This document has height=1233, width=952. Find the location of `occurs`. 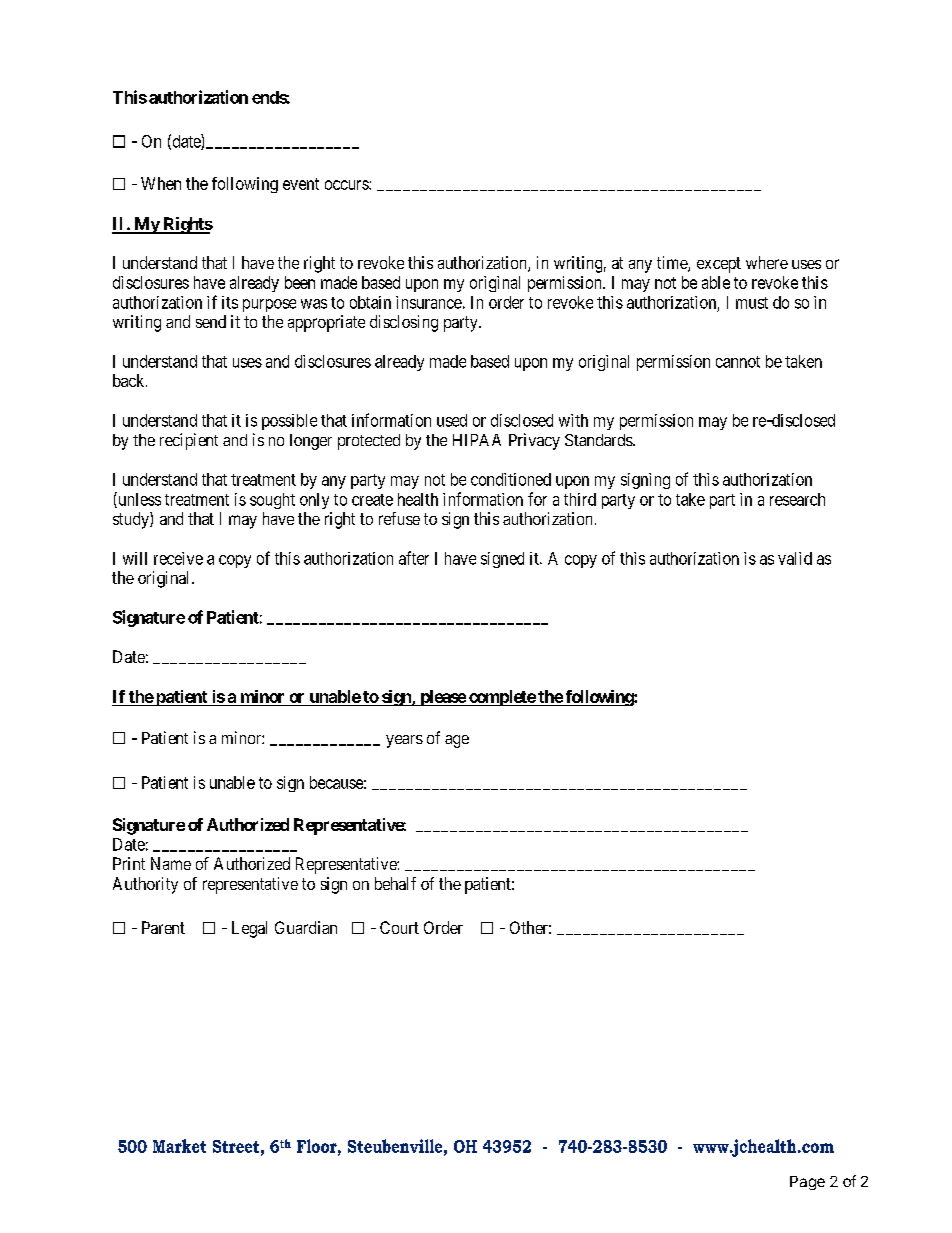

occurs is located at coordinates (347, 185).
